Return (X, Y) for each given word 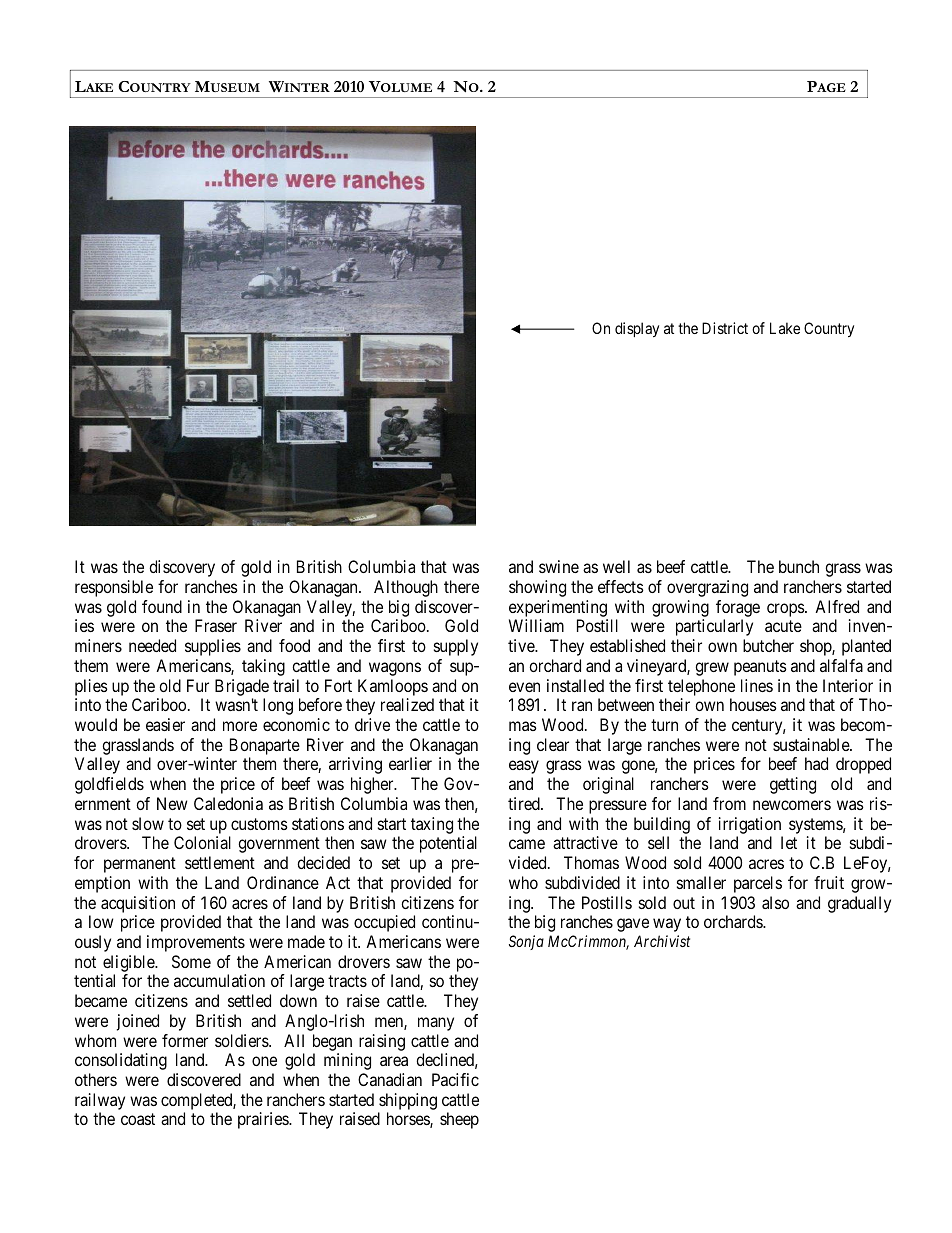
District (725, 328)
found (162, 606)
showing (537, 588)
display (637, 329)
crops (786, 610)
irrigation (750, 825)
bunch (799, 566)
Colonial (202, 842)
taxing (432, 825)
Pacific (455, 1079)
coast (138, 1119)
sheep (459, 1120)
